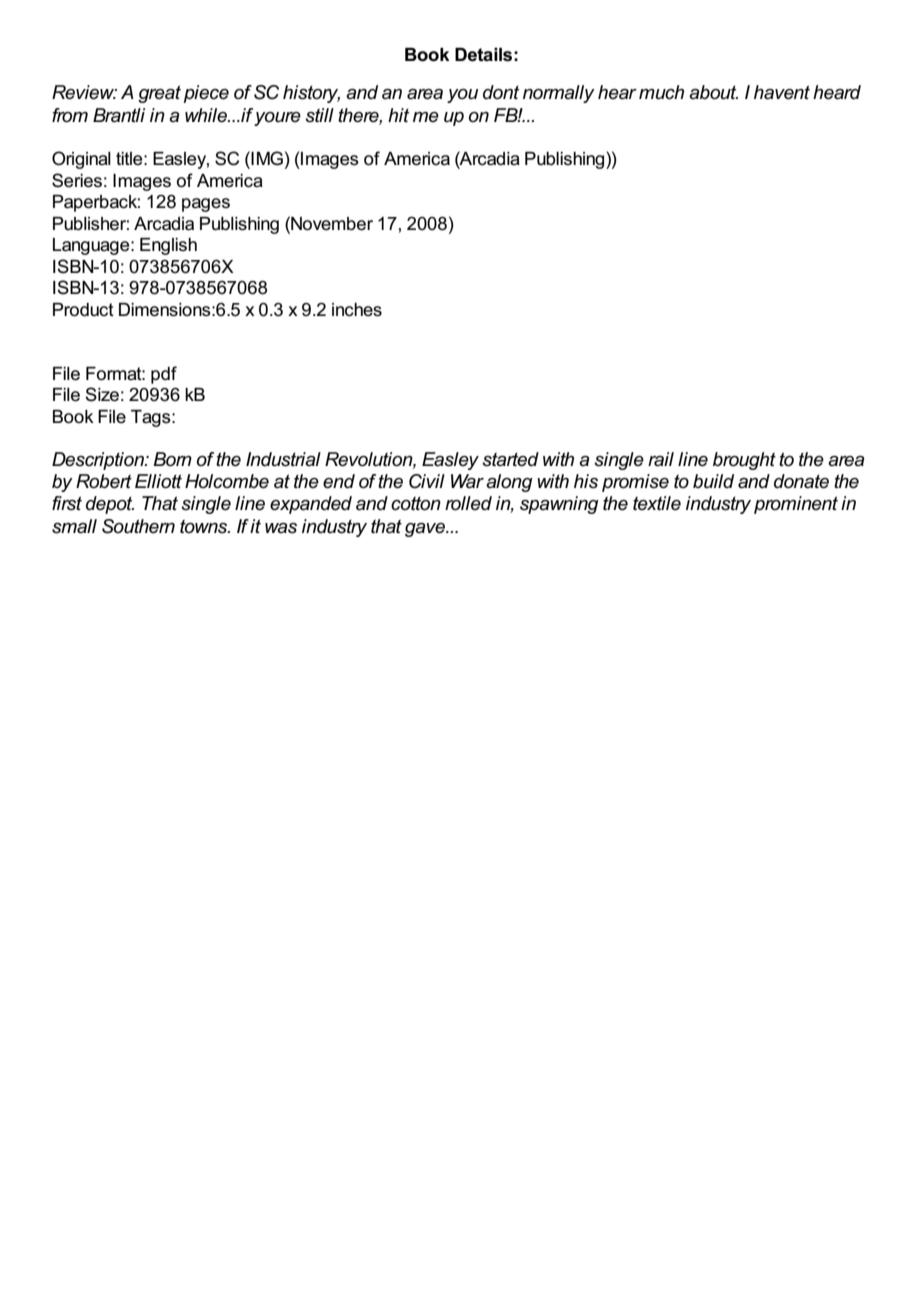  What do you see at coordinates (713, 92) in the screenshot?
I see `about` at bounding box center [713, 92].
